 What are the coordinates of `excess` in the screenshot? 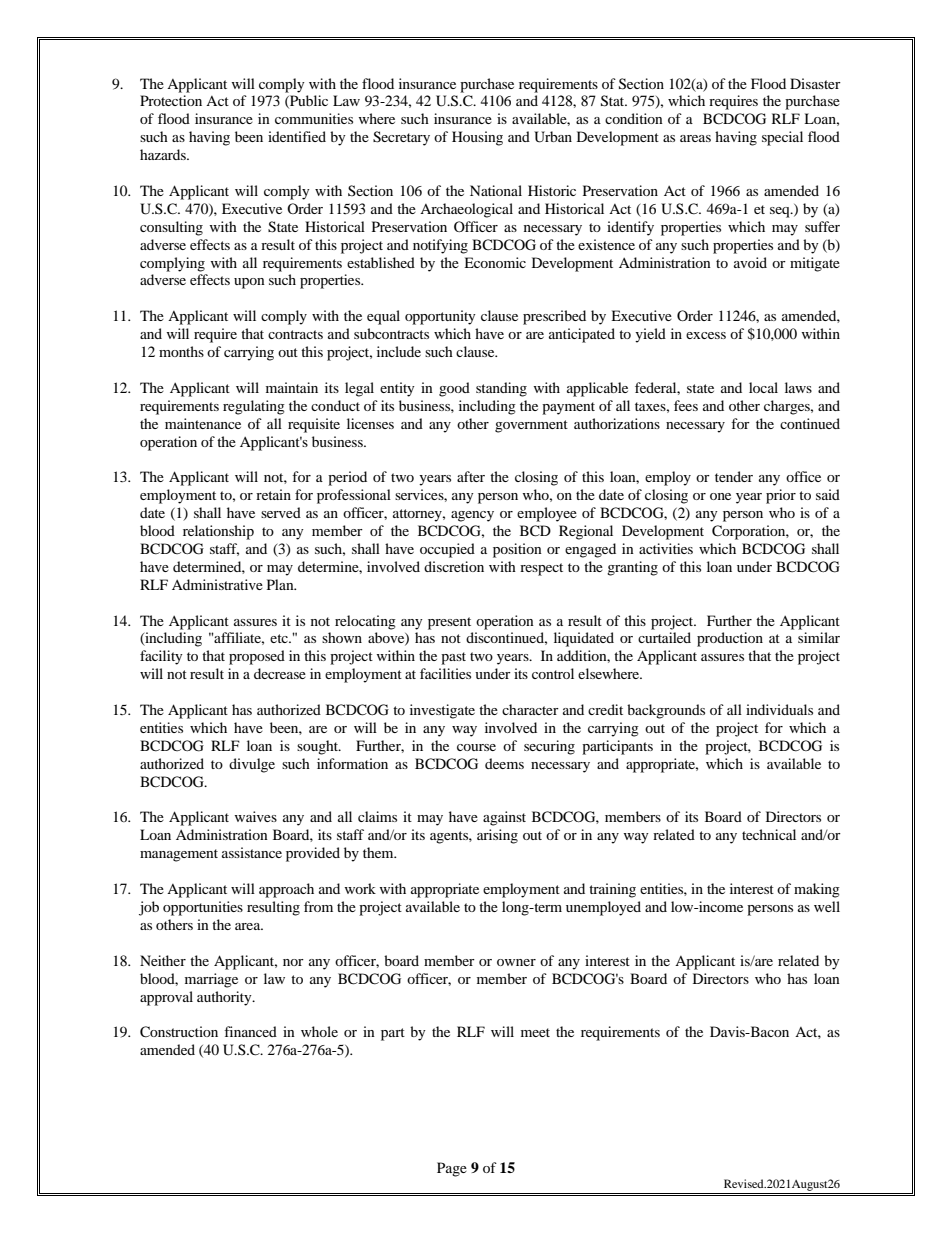 It's located at (706, 335).
